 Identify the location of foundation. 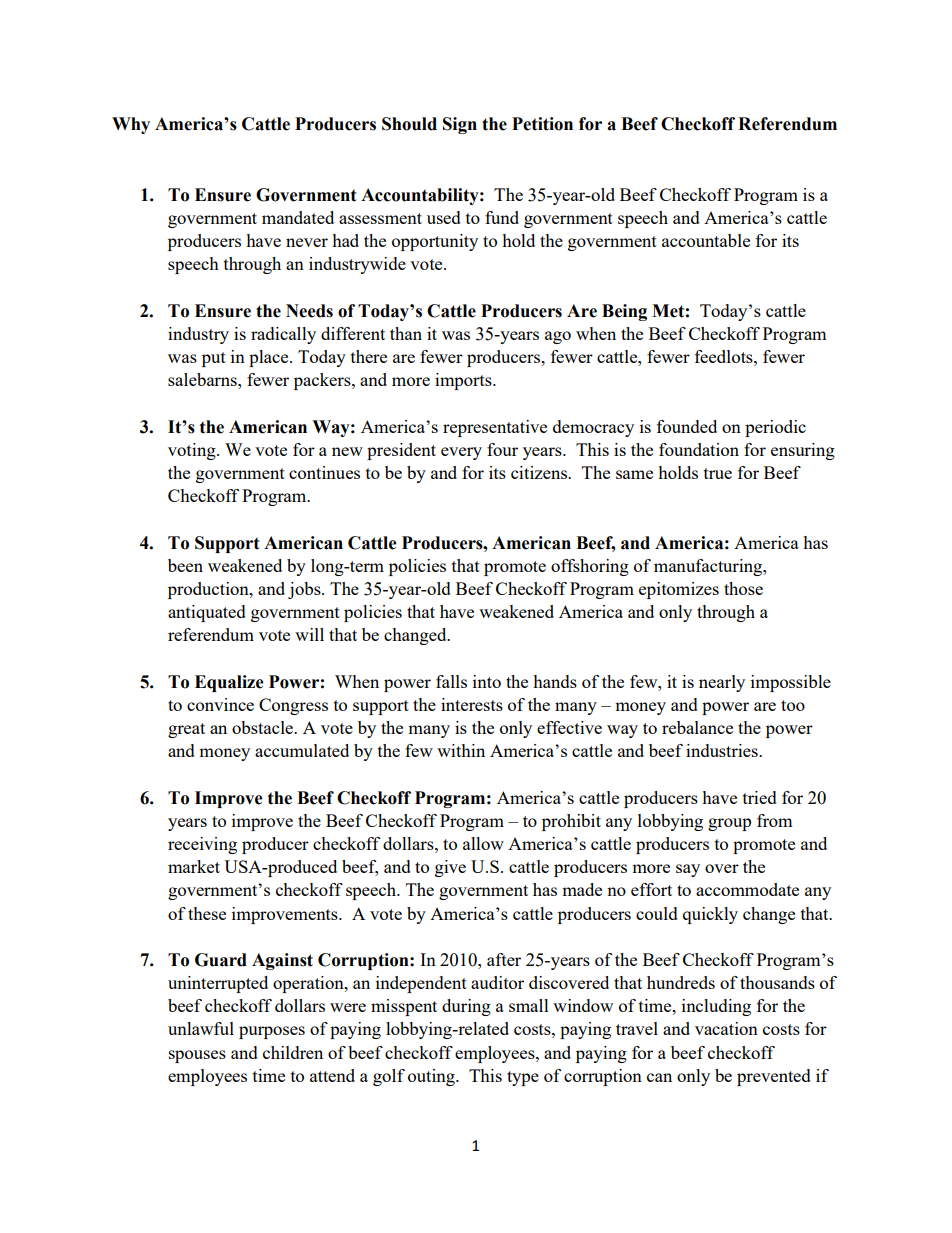
(699, 449).
